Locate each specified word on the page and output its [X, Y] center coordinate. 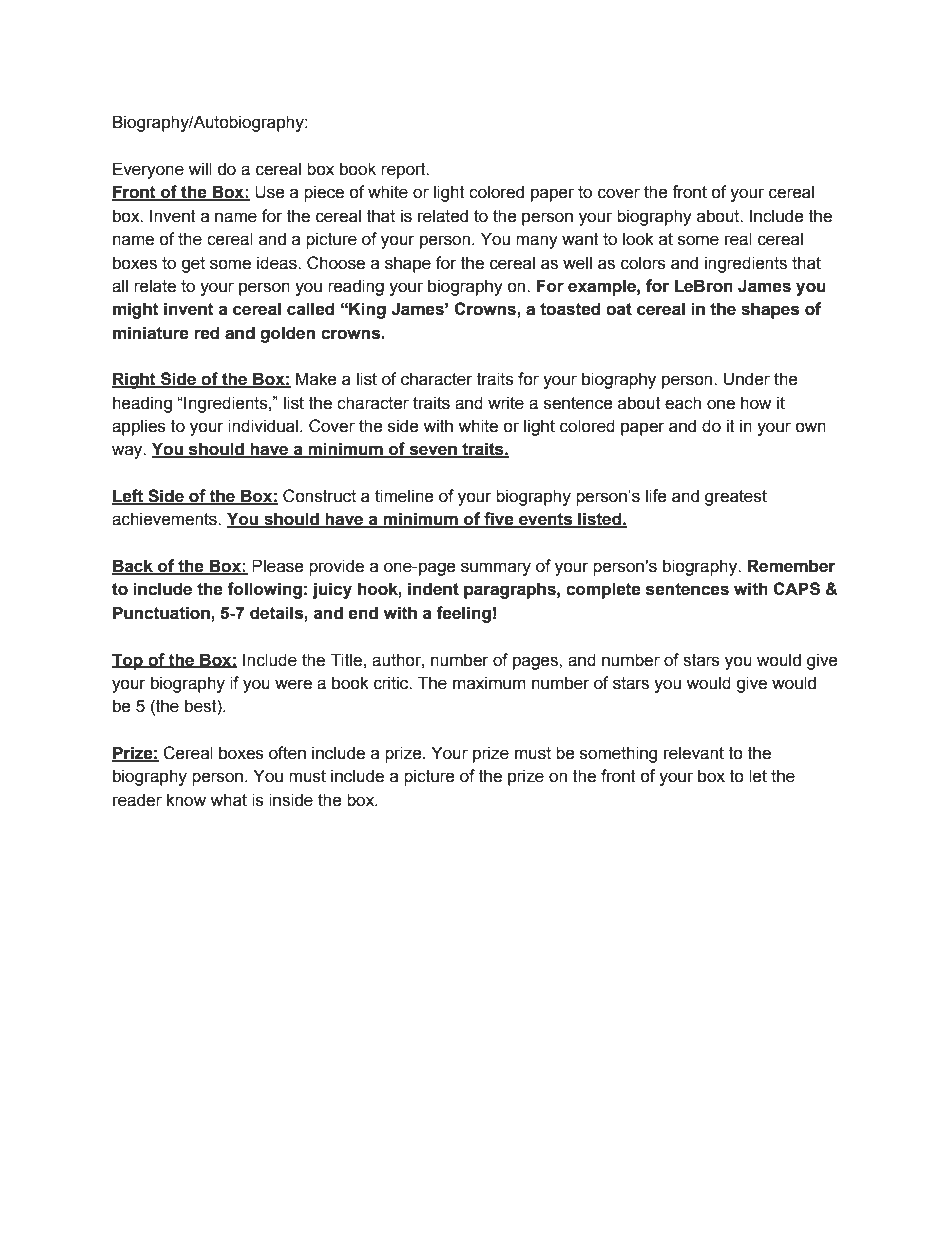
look [638, 239]
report [404, 171]
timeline [404, 496]
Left [129, 497]
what [228, 800]
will [200, 168]
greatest [736, 498]
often [287, 753]
